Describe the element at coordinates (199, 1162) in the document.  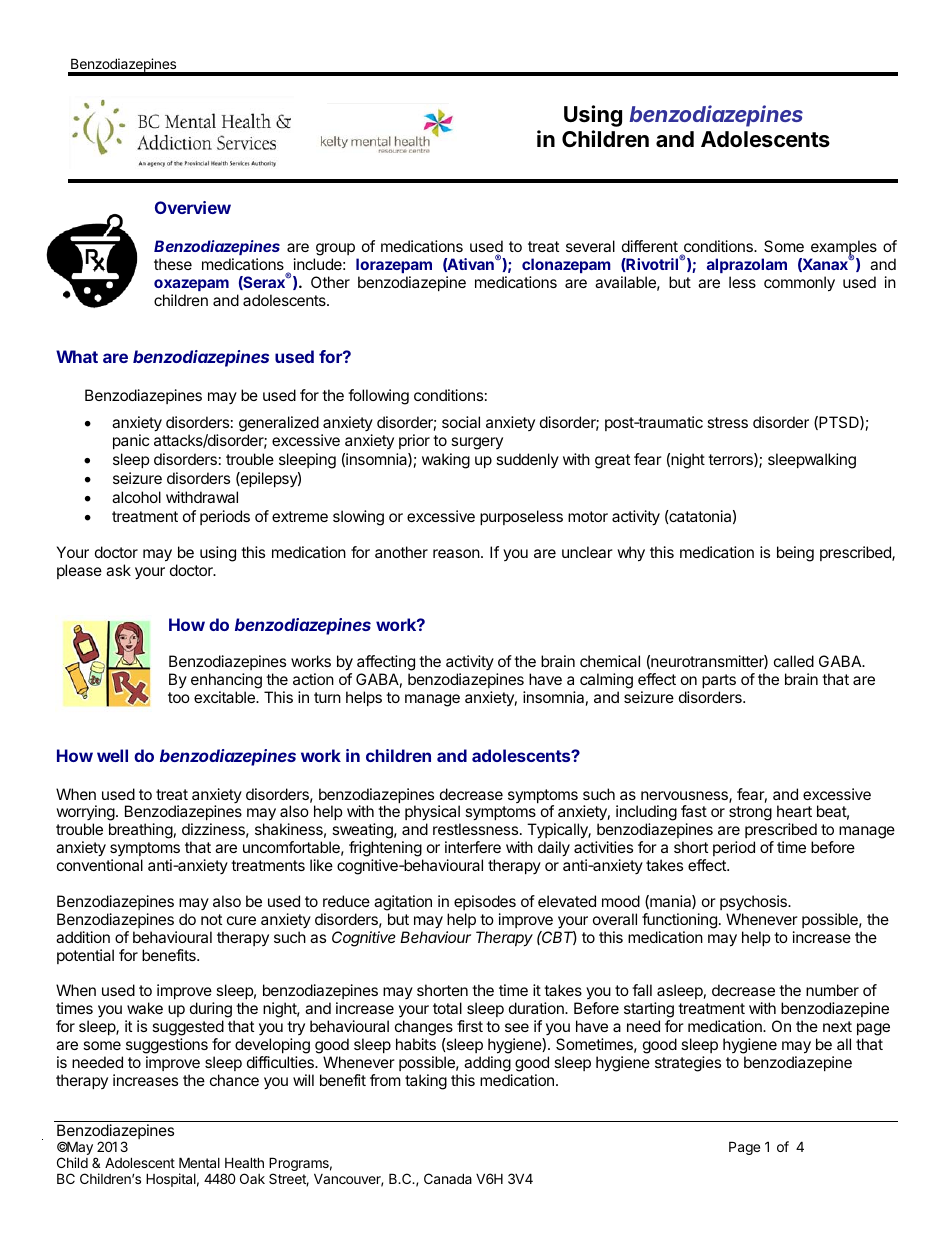
I see `Mental` at that location.
